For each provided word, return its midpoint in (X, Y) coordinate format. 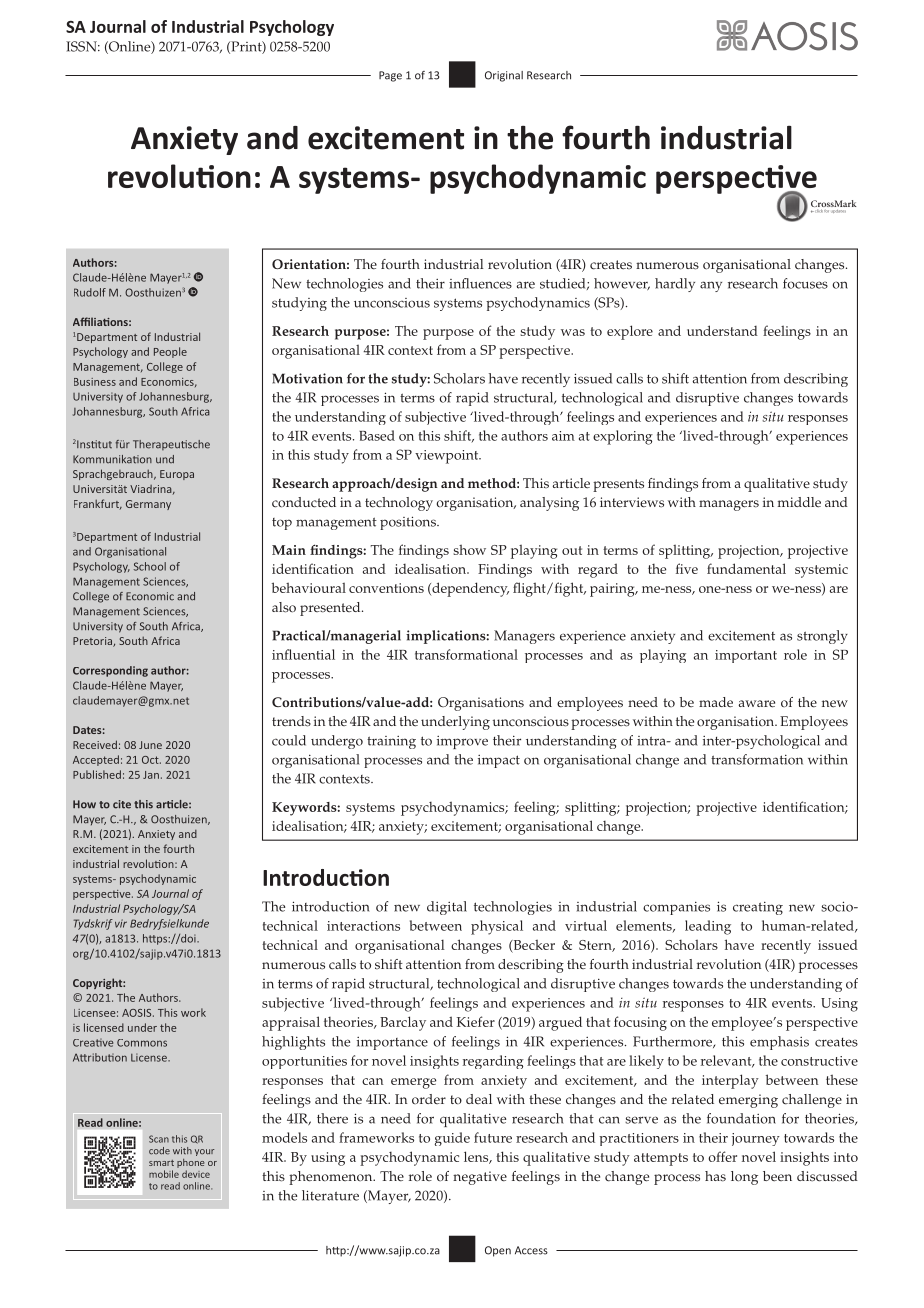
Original (504, 76)
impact (499, 761)
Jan (151, 775)
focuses (805, 283)
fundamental (746, 568)
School (150, 566)
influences (480, 283)
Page (390, 76)
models (284, 1137)
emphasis (779, 1043)
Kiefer (476, 1021)
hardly (675, 285)
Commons (142, 1043)
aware (757, 704)
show (469, 549)
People (170, 352)
